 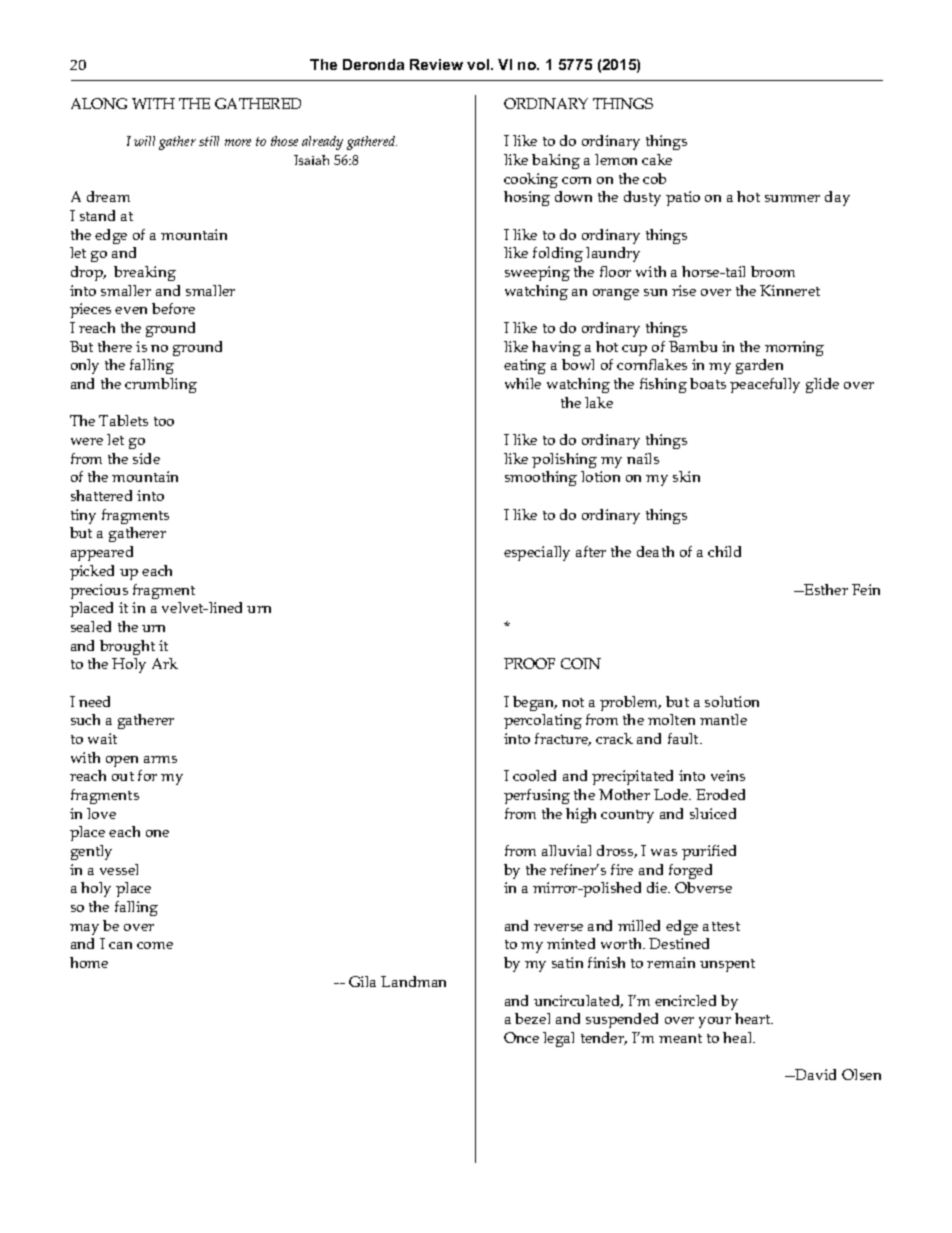 I want to click on Once, so click(x=521, y=1037).
